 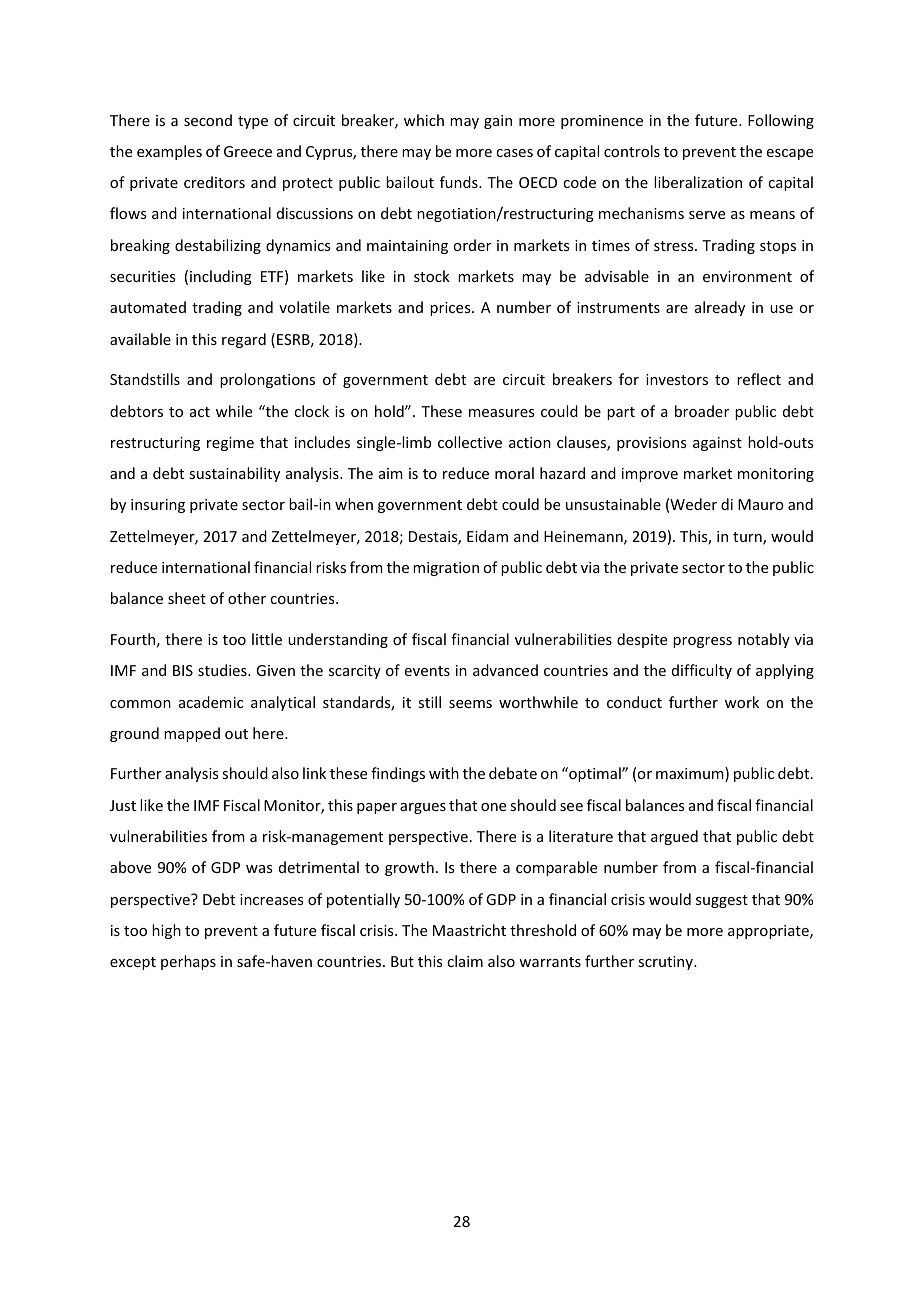 I want to click on mapped, so click(x=192, y=734).
